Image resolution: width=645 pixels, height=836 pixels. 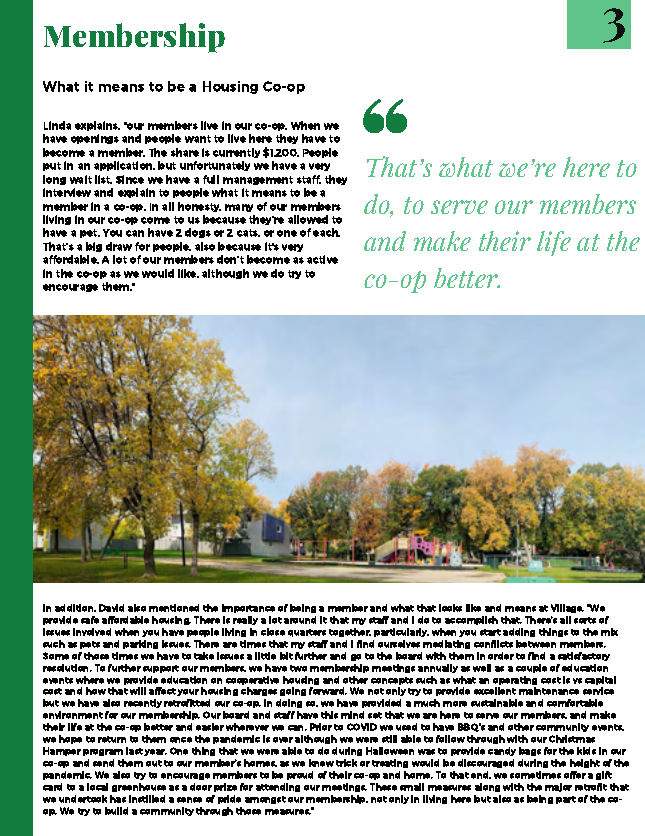 What do you see at coordinates (118, 799) in the image?
I see `has` at bounding box center [118, 799].
